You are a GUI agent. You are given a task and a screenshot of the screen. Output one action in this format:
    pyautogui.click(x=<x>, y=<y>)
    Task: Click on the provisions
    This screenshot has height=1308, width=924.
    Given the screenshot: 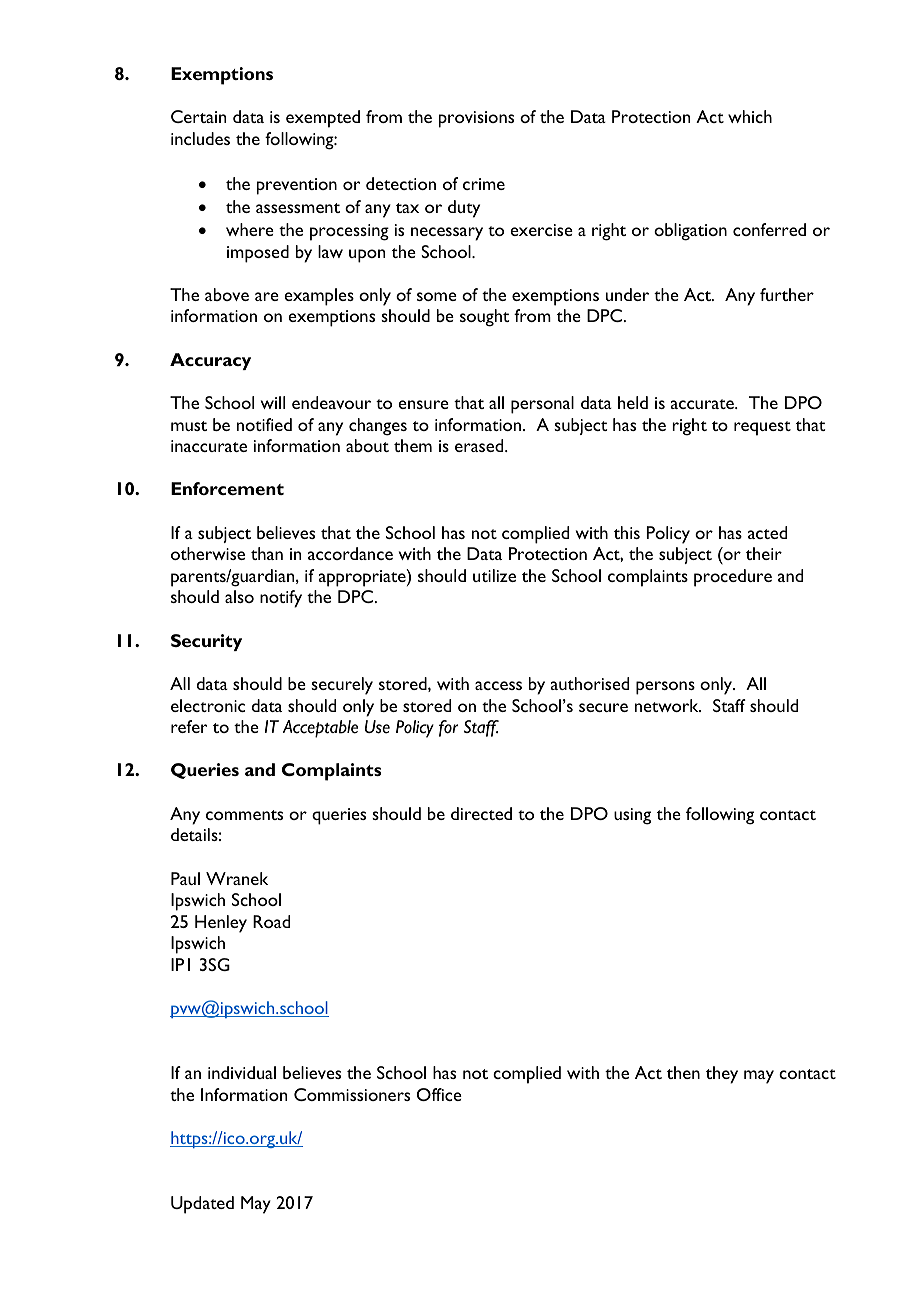 What is the action you would take?
    pyautogui.click(x=476, y=119)
